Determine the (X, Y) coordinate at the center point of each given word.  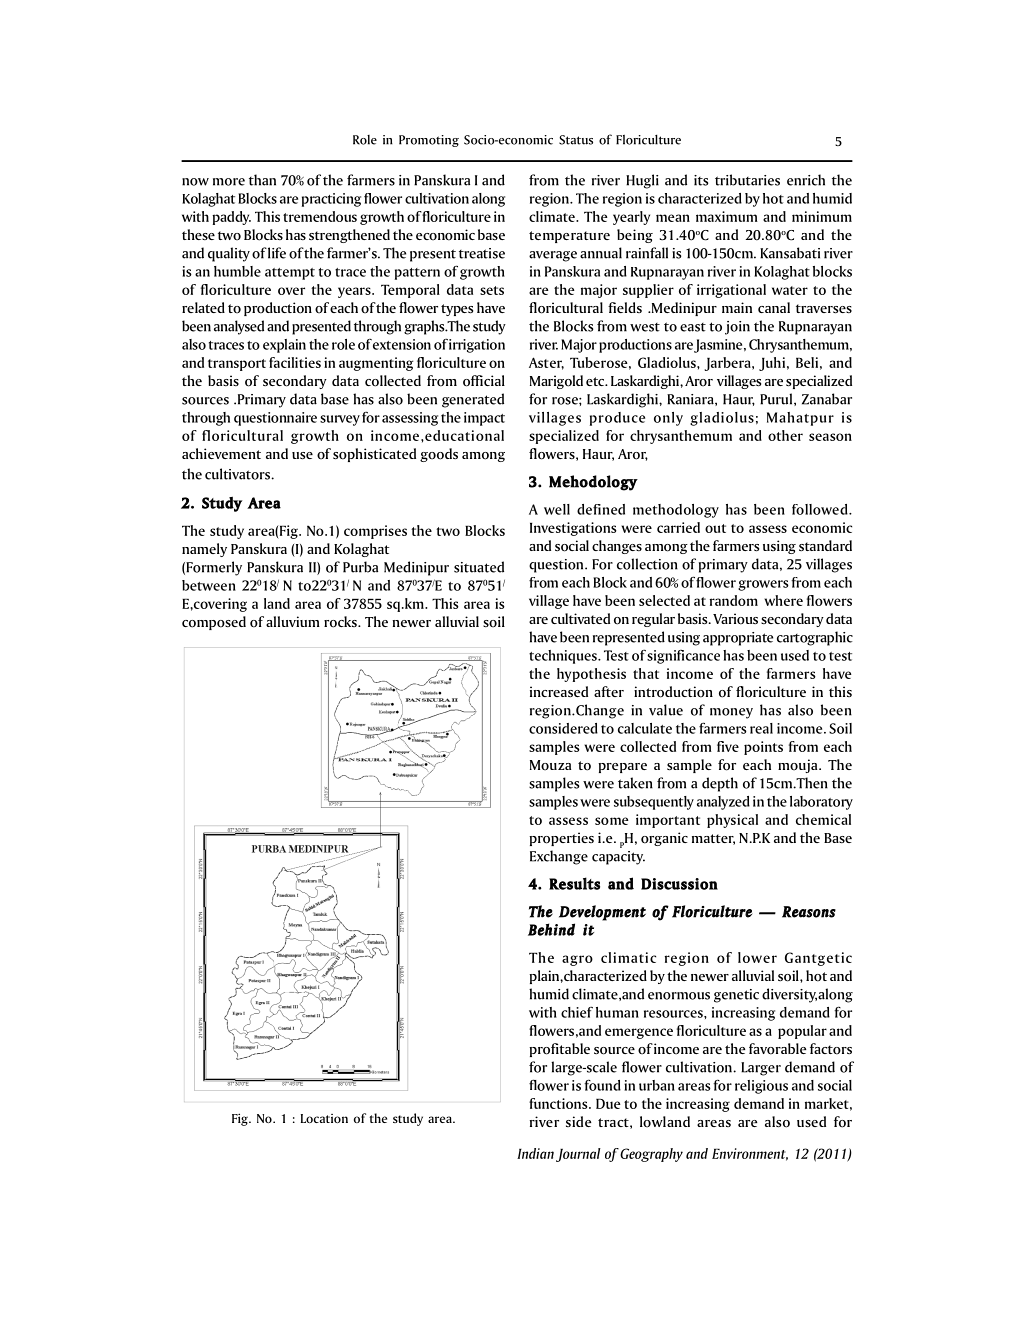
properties (561, 839)
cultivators (238, 474)
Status (576, 140)
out (715, 528)
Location (324, 1118)
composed (214, 623)
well (557, 509)
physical (732, 821)
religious (761, 1087)
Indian (535, 1153)
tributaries (747, 180)
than (262, 180)
